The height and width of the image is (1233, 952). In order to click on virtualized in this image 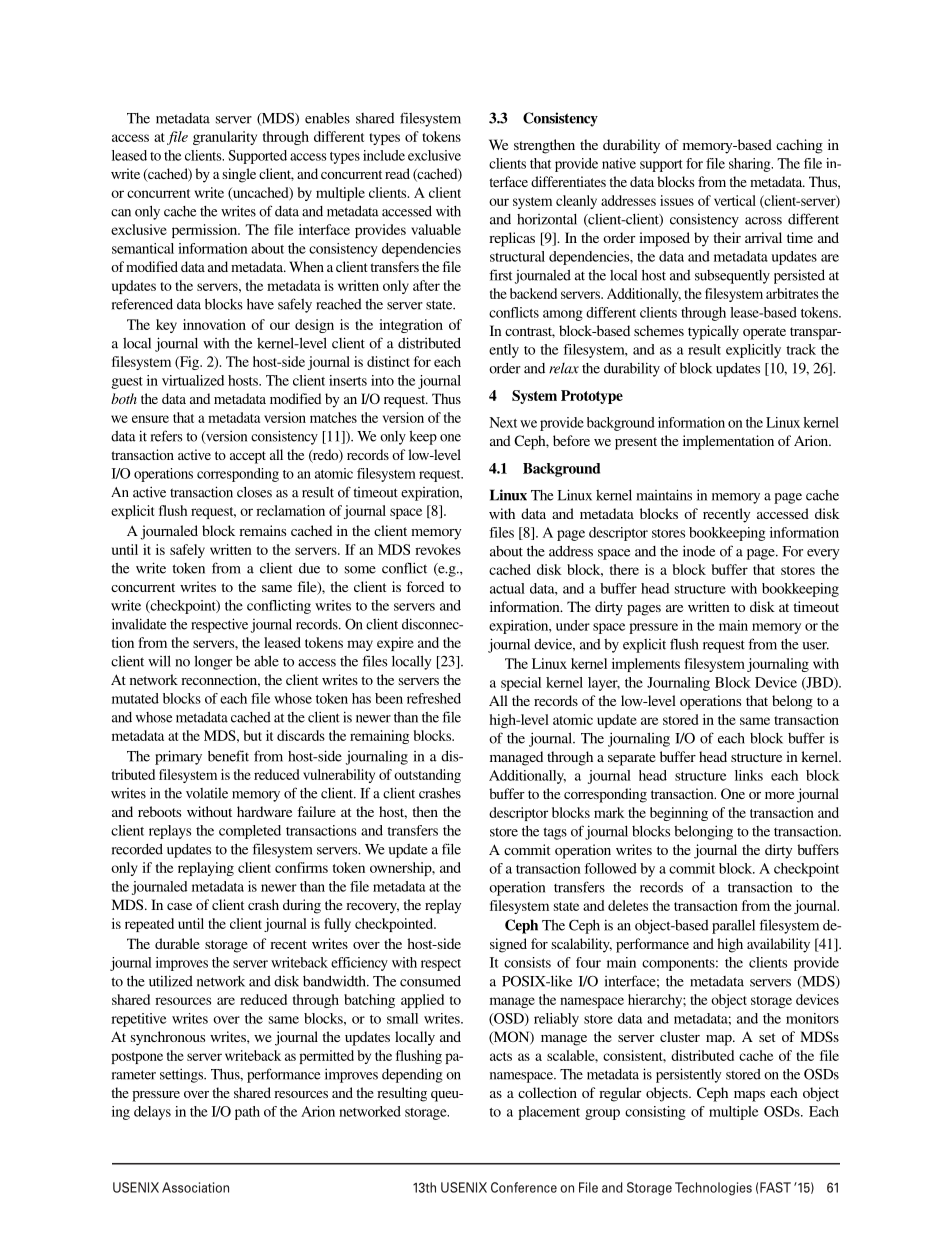, I will do `click(193, 380)`.
